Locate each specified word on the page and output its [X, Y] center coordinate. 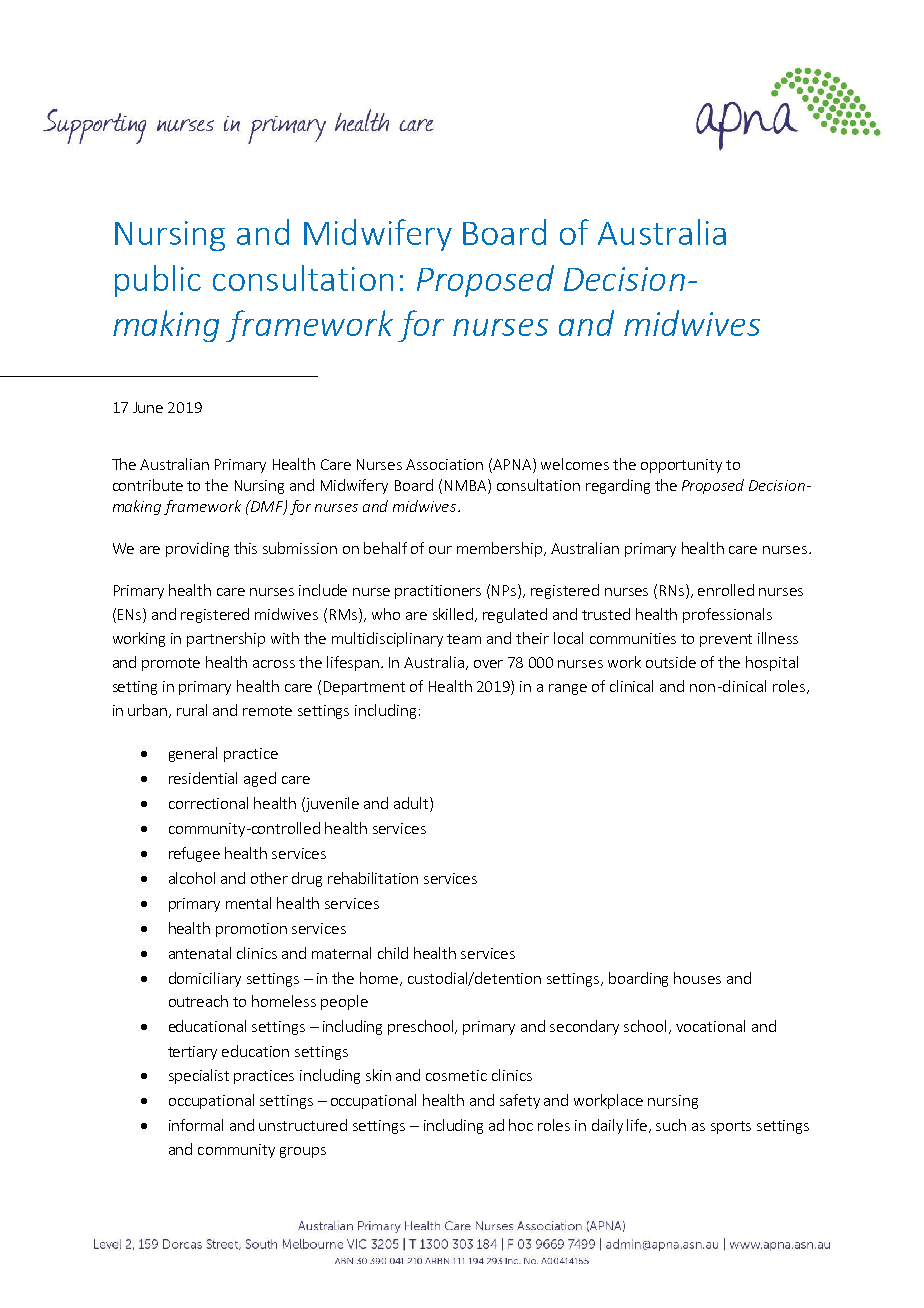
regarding [618, 486]
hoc [521, 1125]
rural [192, 710]
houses [697, 978]
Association [444, 464]
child [393, 953]
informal [196, 1125]
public [158, 281]
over [488, 664]
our [440, 550]
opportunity [681, 466]
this [245, 548]
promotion [251, 930]
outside [671, 662]
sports [731, 1127]
